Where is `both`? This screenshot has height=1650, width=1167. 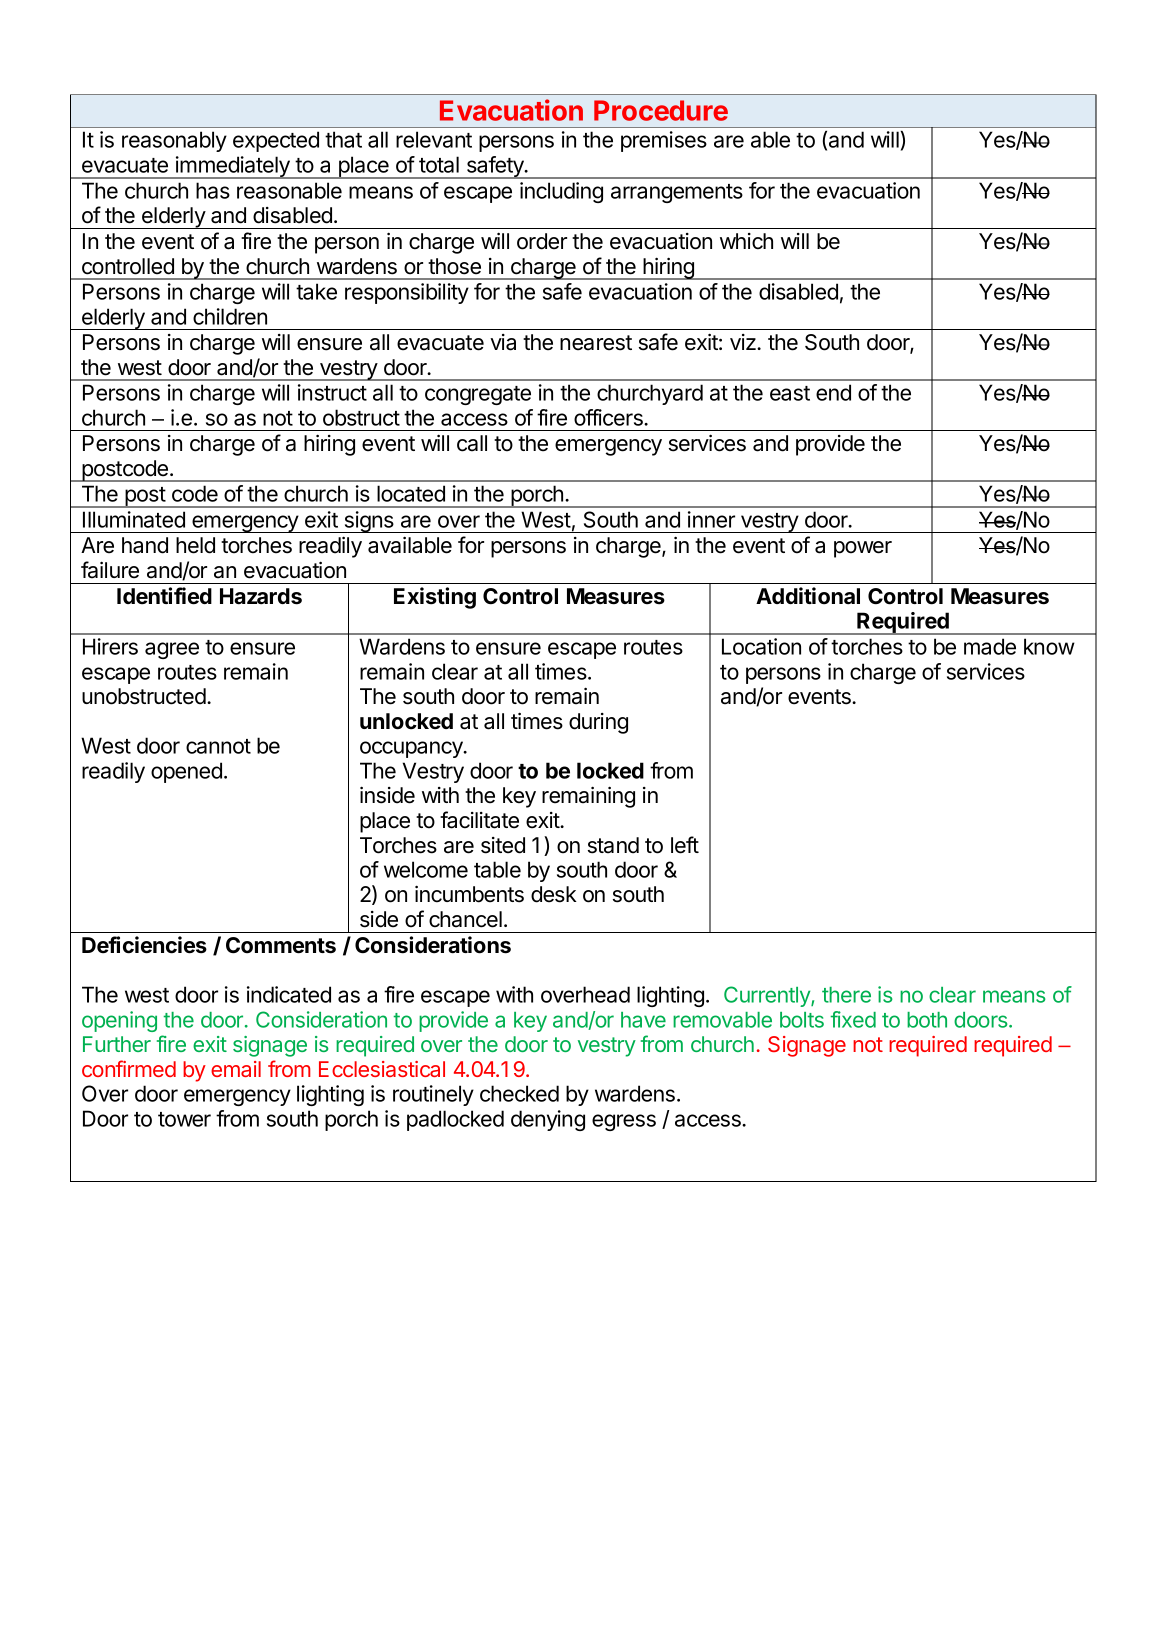 both is located at coordinates (927, 1020).
